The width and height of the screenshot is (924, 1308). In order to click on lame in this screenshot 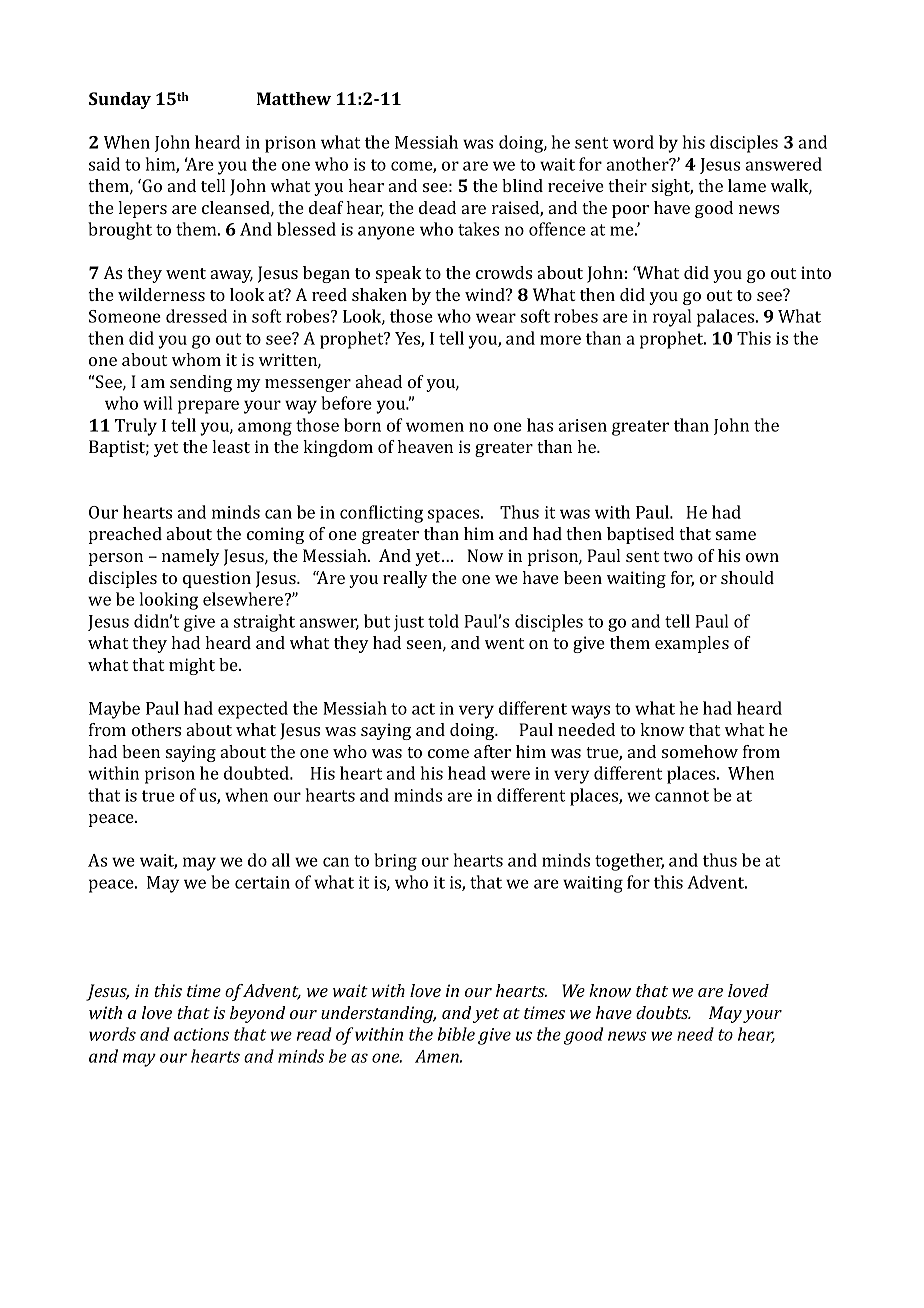, I will do `click(747, 185)`.
